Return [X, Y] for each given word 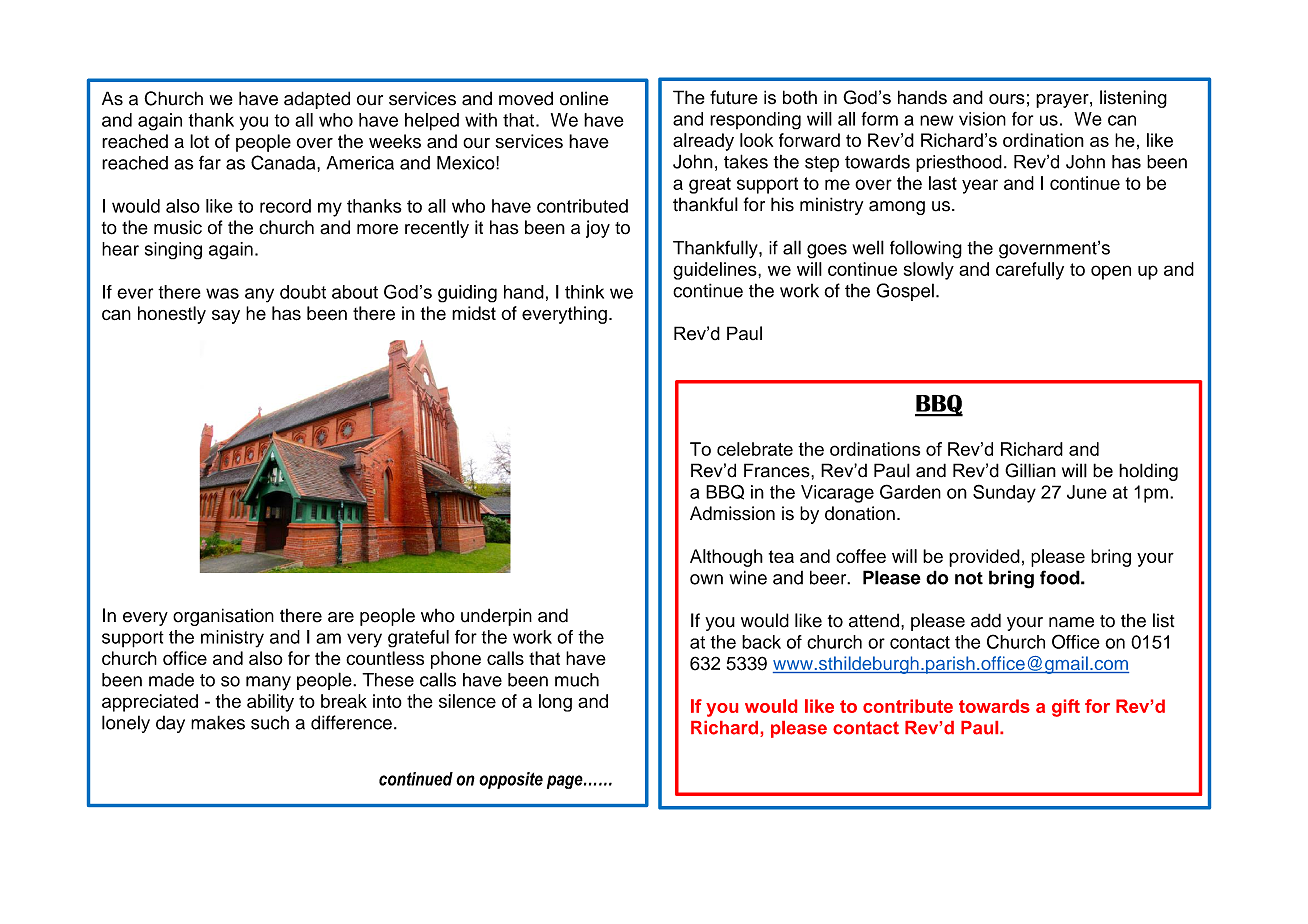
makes [218, 722]
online [584, 98]
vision [982, 119]
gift [1066, 708]
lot [199, 141]
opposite [511, 780]
